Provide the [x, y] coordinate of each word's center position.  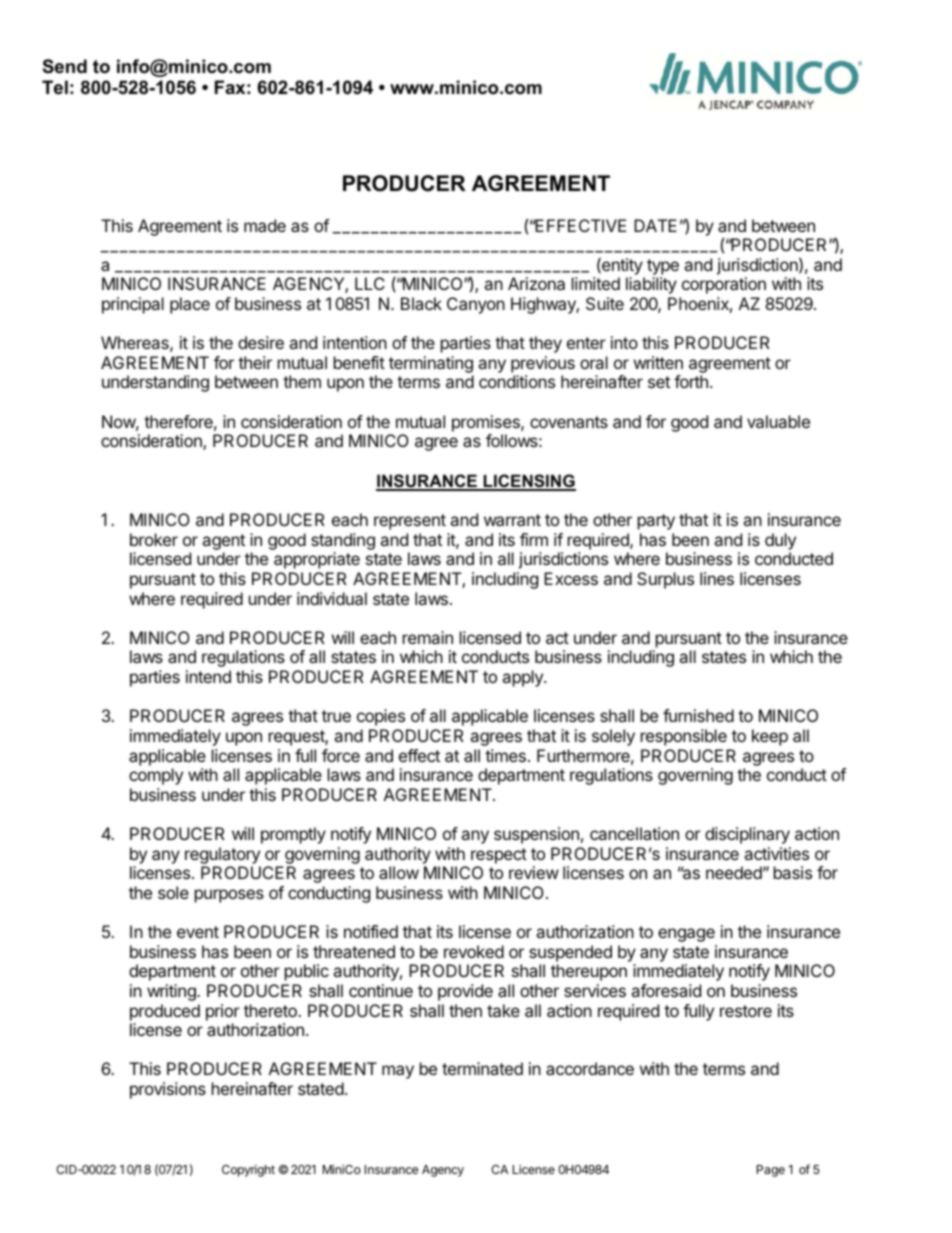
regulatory [222, 855]
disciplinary [747, 835]
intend [208, 676]
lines [717, 578]
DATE [655, 225]
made [265, 225]
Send [65, 66]
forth [691, 381]
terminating [431, 366]
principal [133, 305]
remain [428, 637]
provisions [168, 1090]
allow [399, 872]
